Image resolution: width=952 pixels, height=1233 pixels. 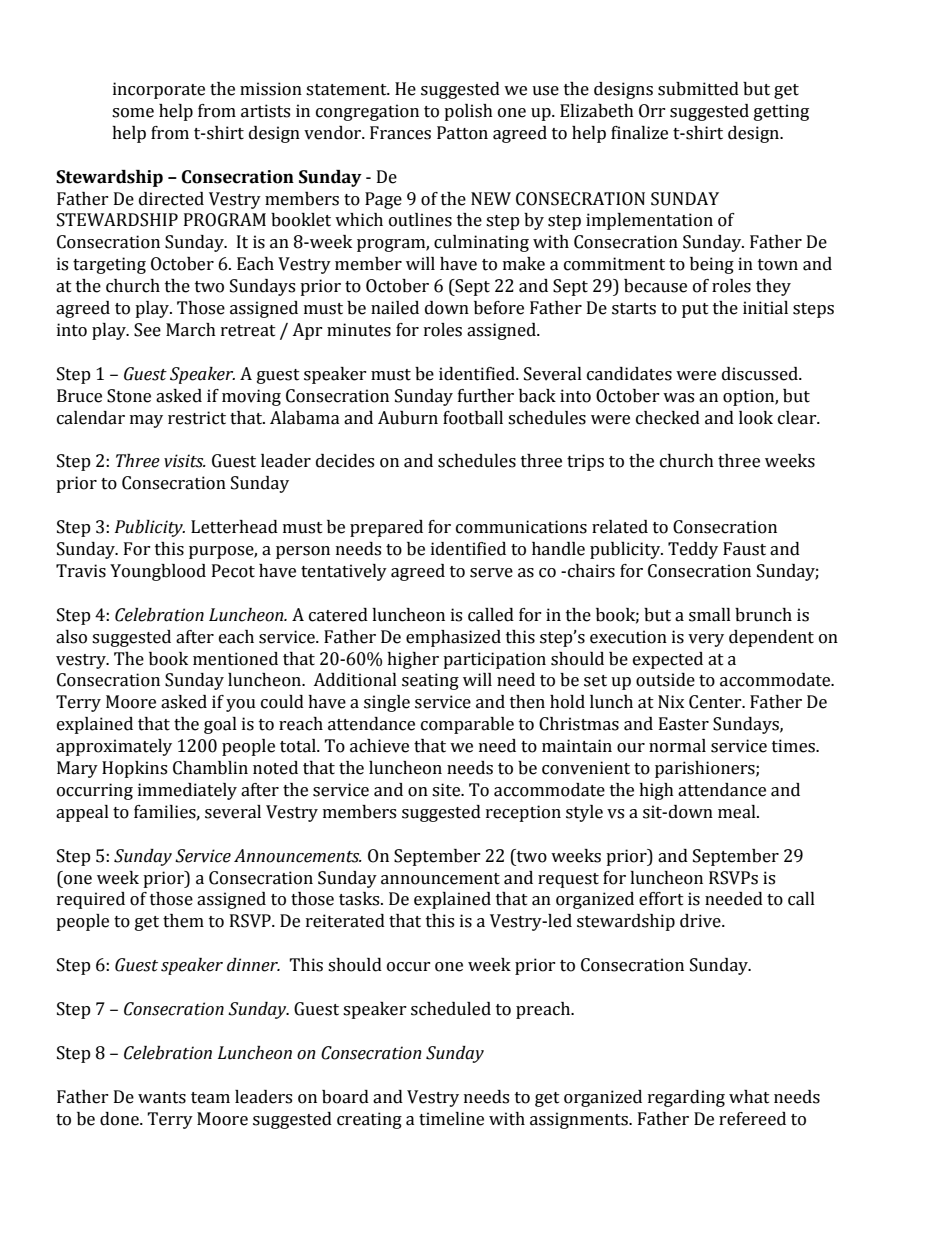 I want to click on timeline, so click(x=451, y=1119).
